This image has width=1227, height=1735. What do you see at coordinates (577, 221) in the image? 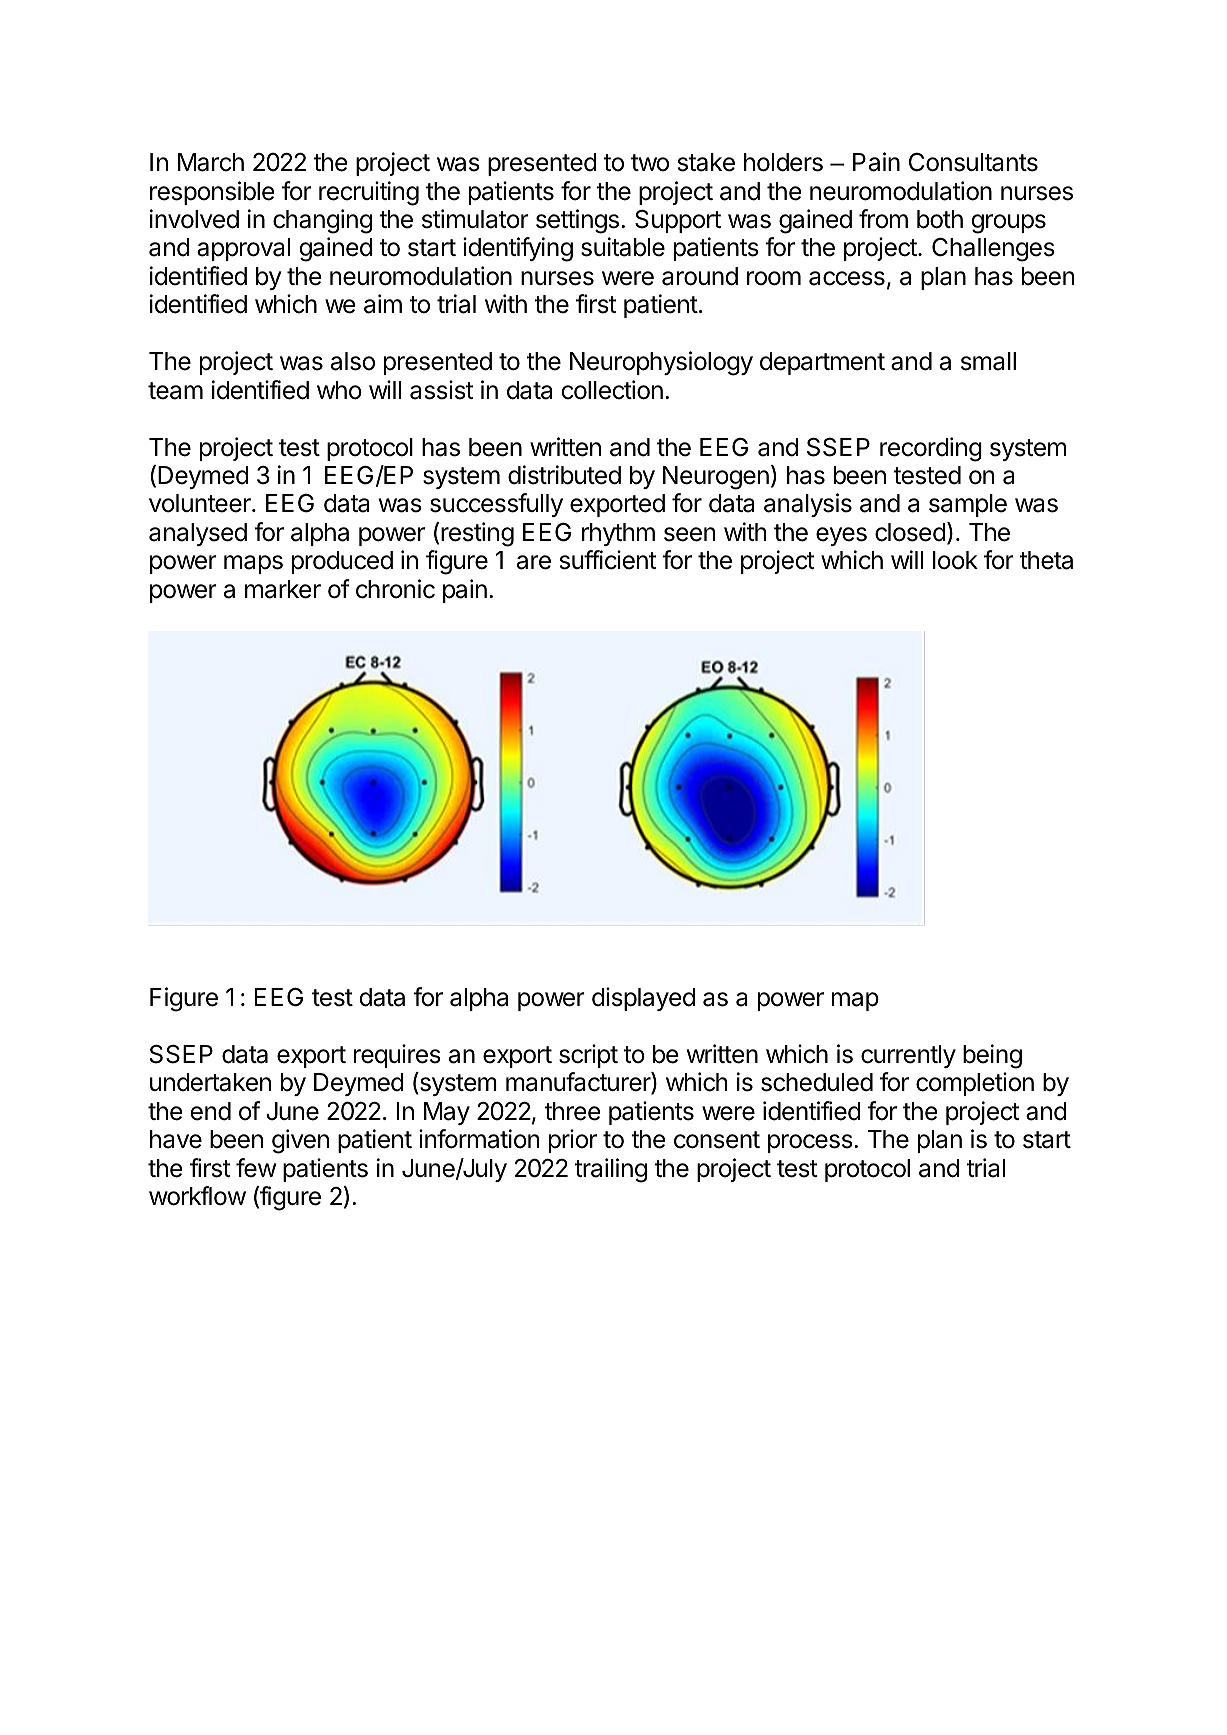
I see `settings` at bounding box center [577, 221].
